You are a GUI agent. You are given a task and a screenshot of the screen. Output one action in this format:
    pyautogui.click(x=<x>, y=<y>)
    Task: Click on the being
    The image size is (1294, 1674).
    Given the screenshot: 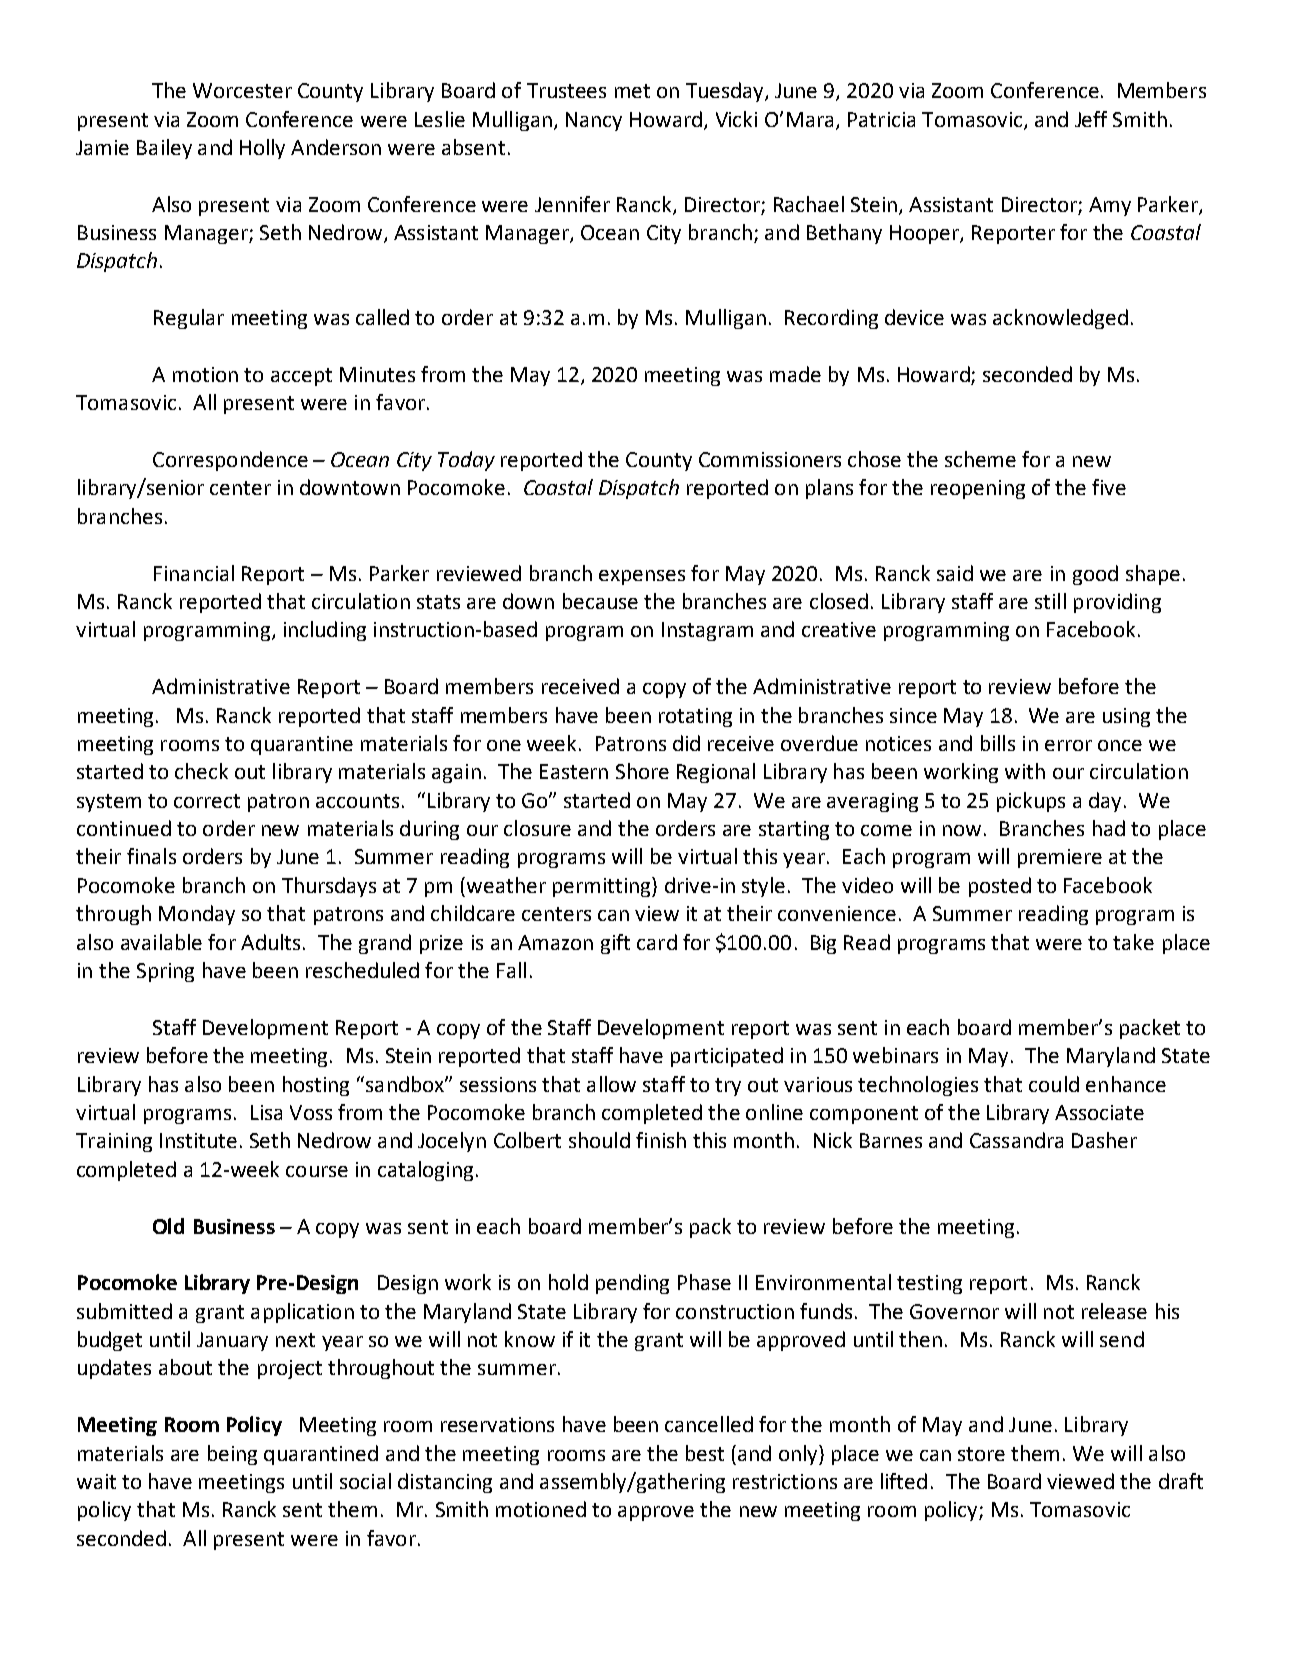 What is the action you would take?
    pyautogui.click(x=232, y=1455)
